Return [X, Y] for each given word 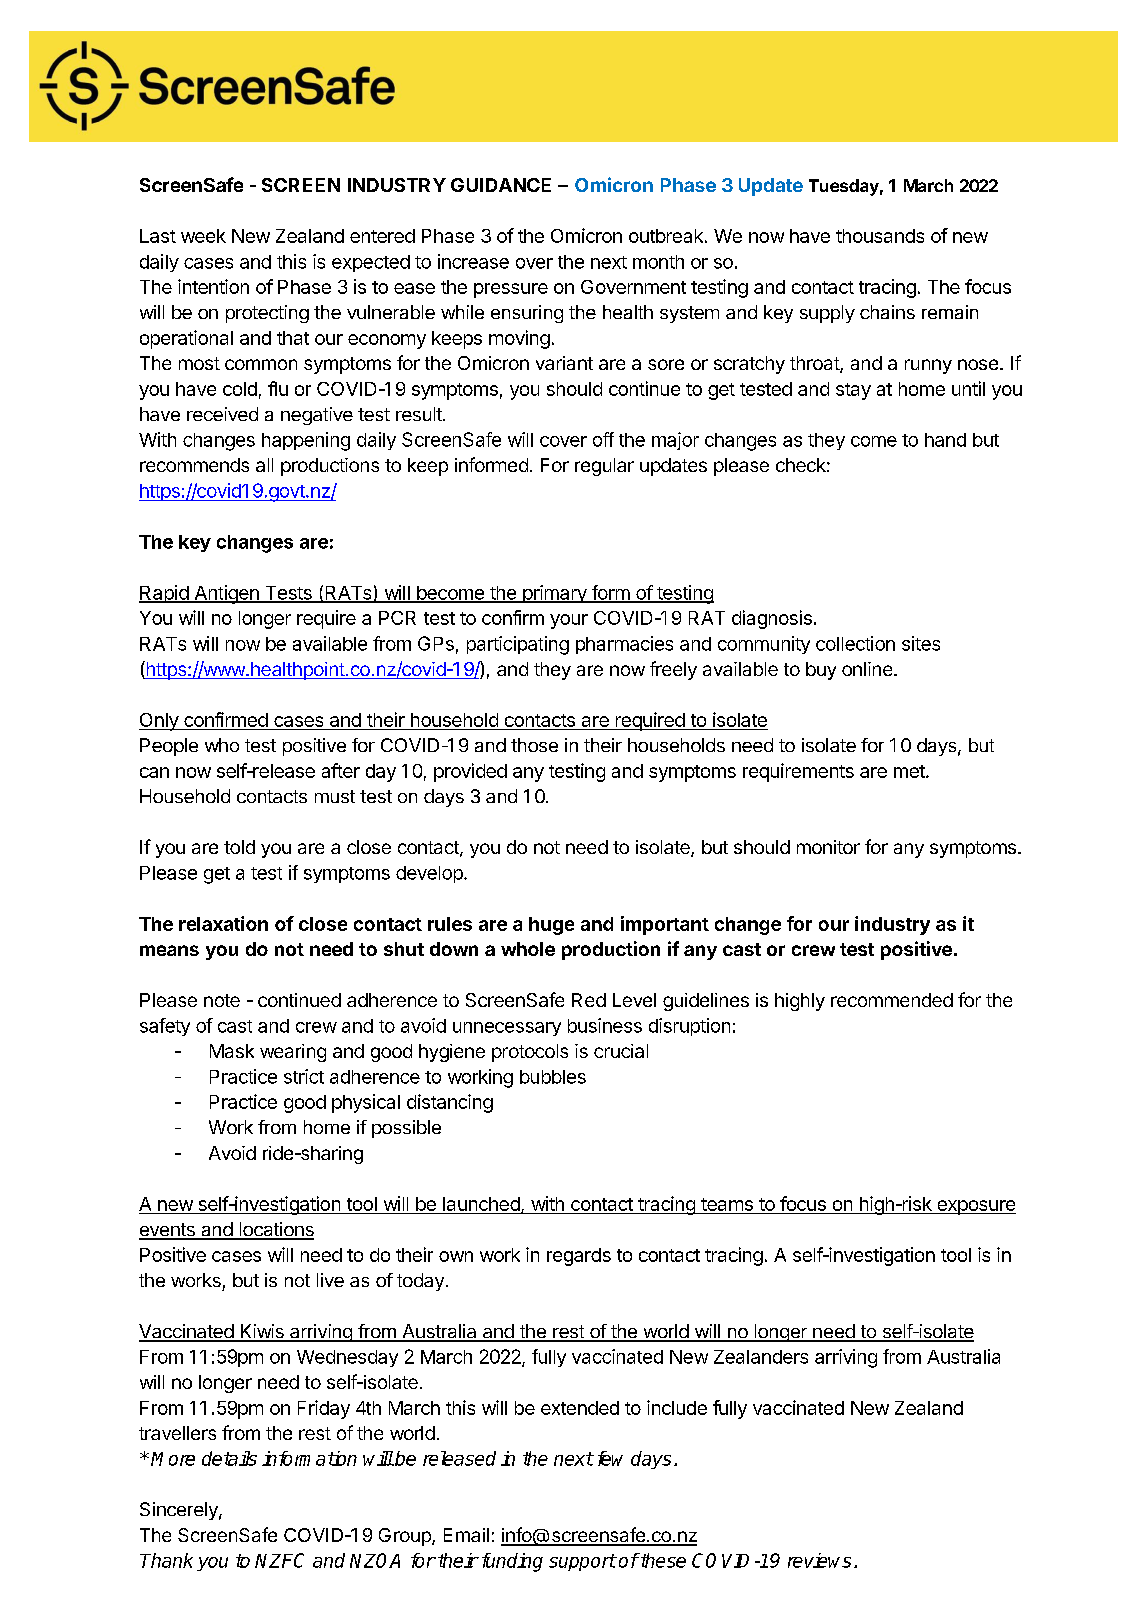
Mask [232, 1051]
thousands [880, 236]
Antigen [226, 594]
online [868, 669]
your [569, 621]
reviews [819, 1560]
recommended [892, 1000]
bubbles [553, 1077]
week [203, 236]
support [582, 1562]
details [229, 1458]
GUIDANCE [501, 185]
